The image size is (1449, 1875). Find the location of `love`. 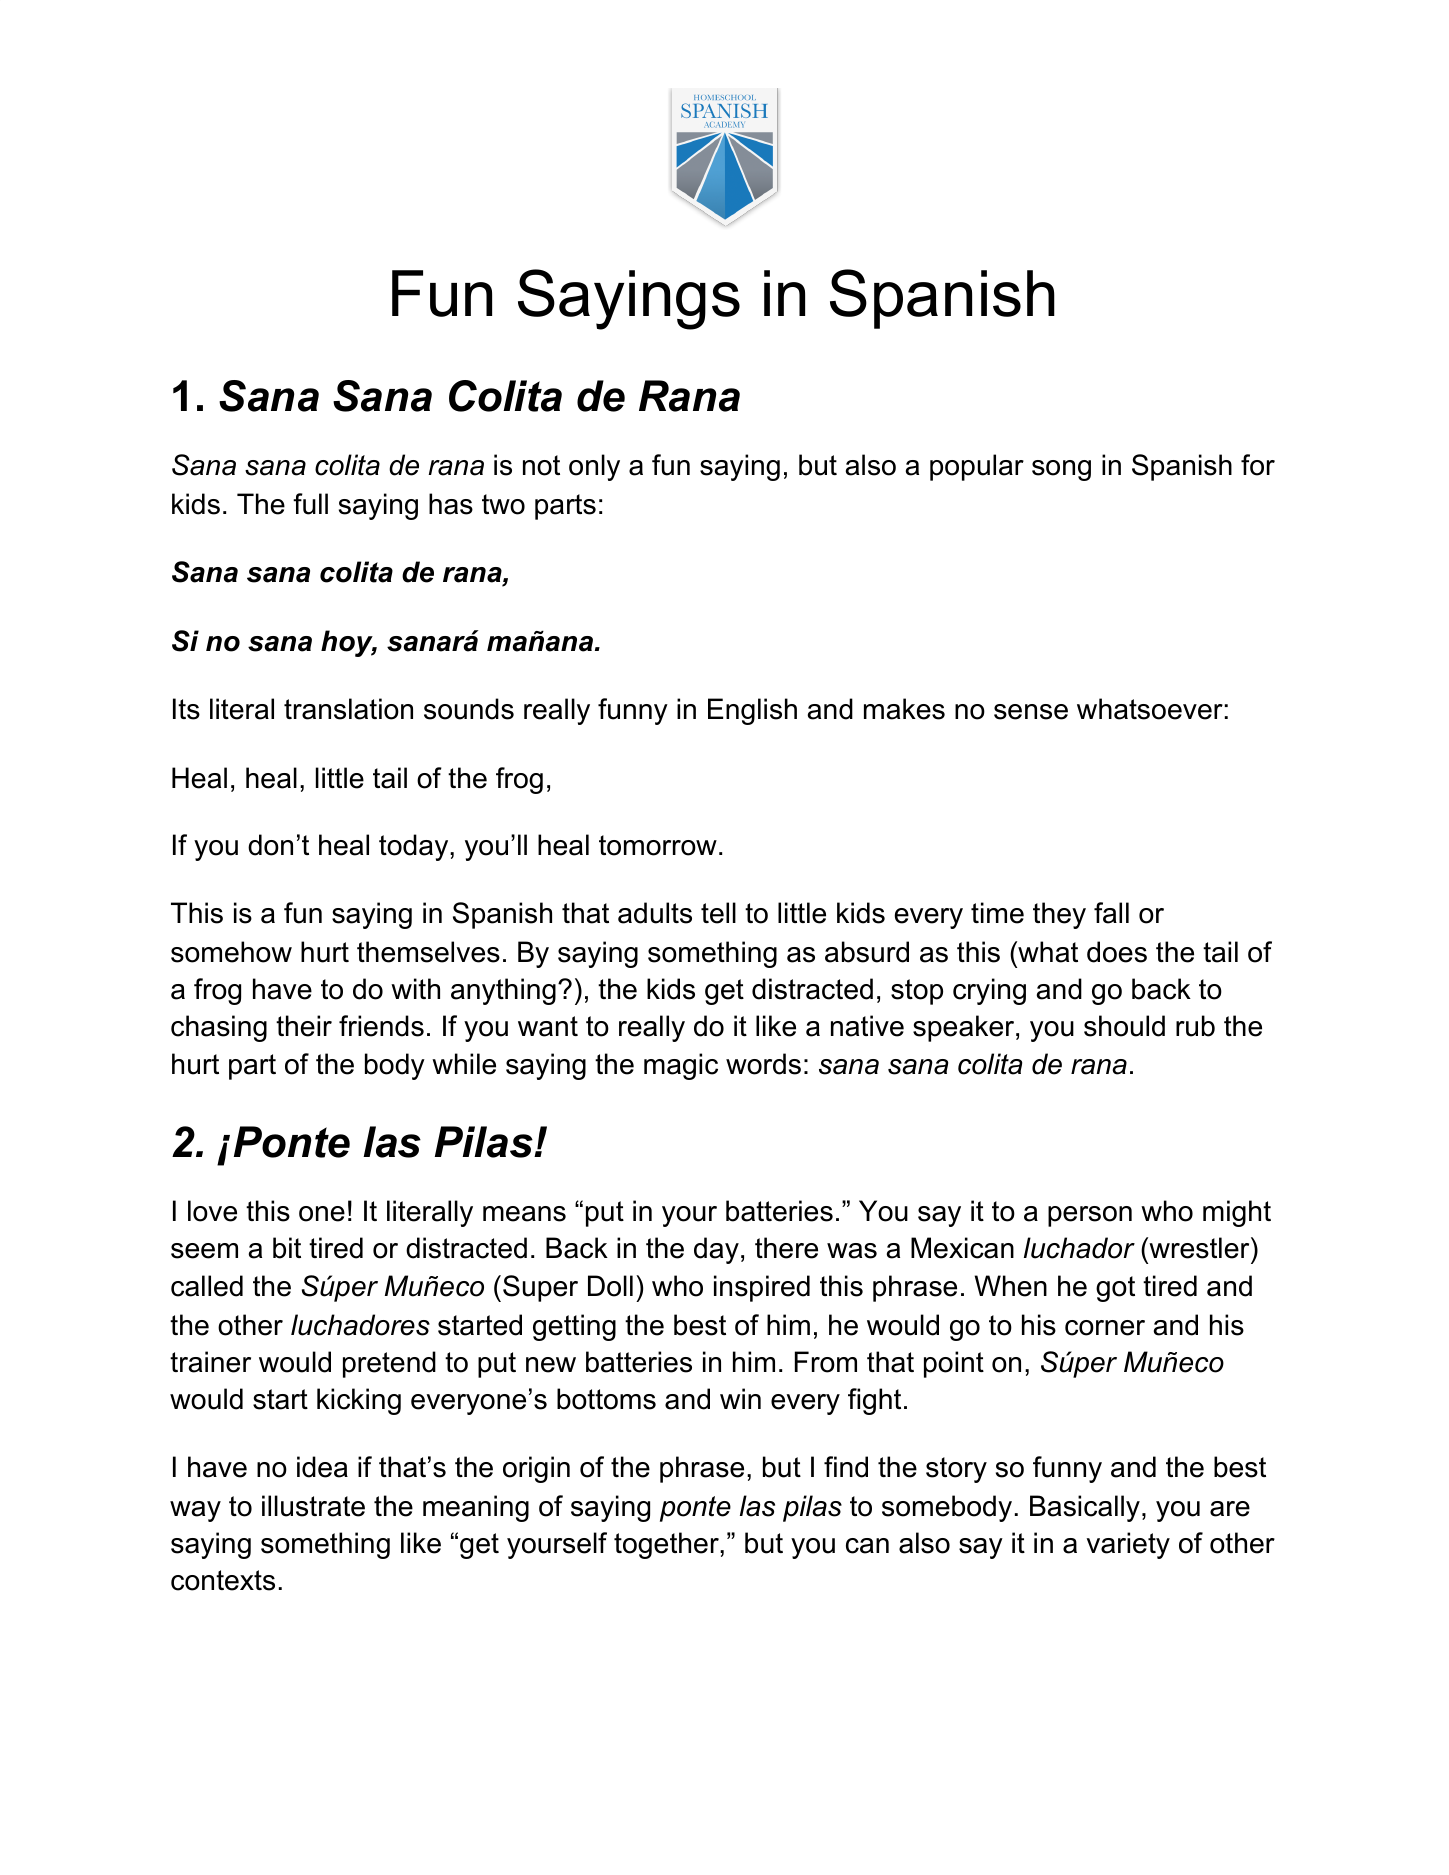

love is located at coordinates (212, 1211).
